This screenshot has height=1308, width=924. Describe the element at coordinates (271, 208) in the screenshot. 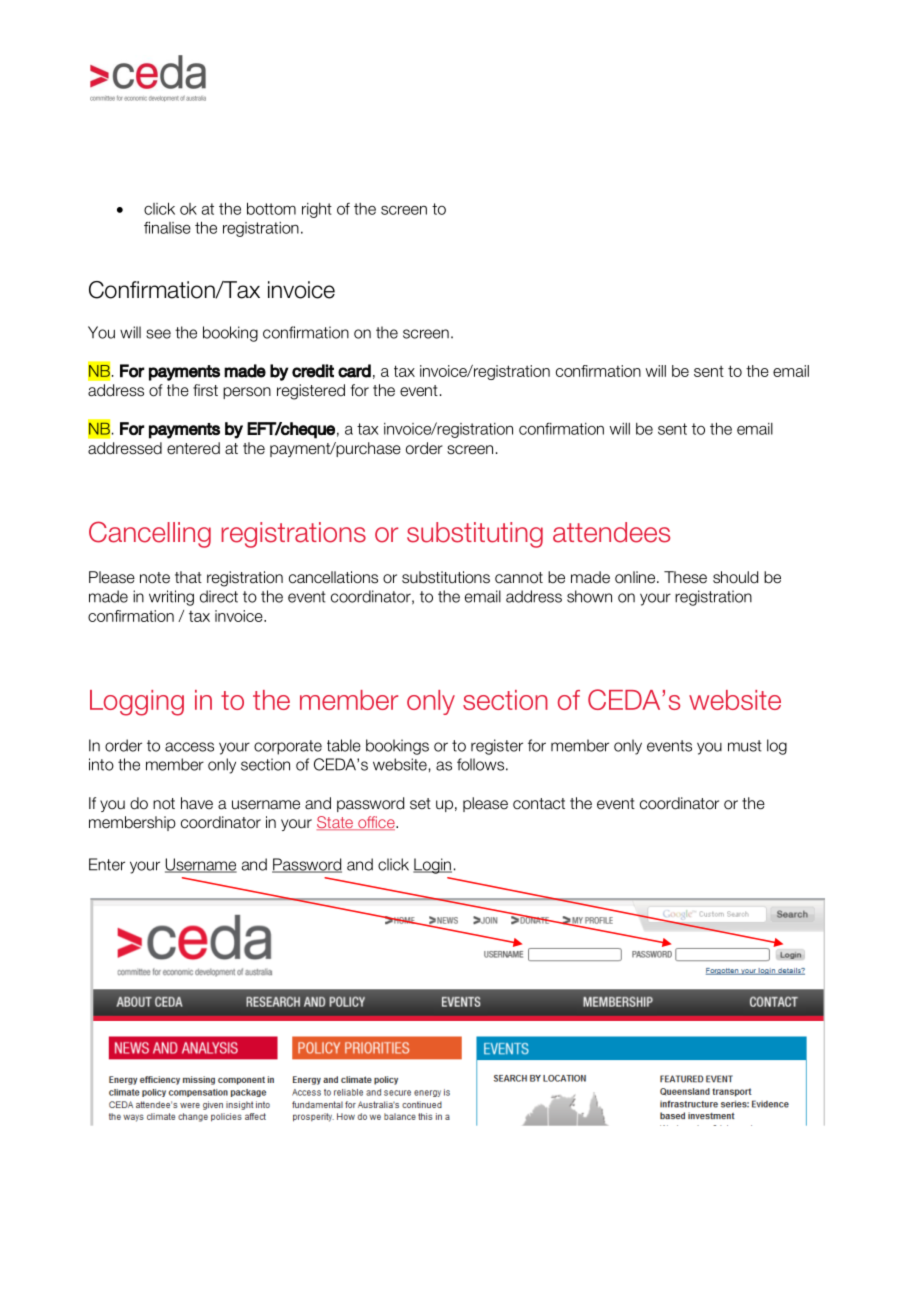

I see `bottom` at that location.
